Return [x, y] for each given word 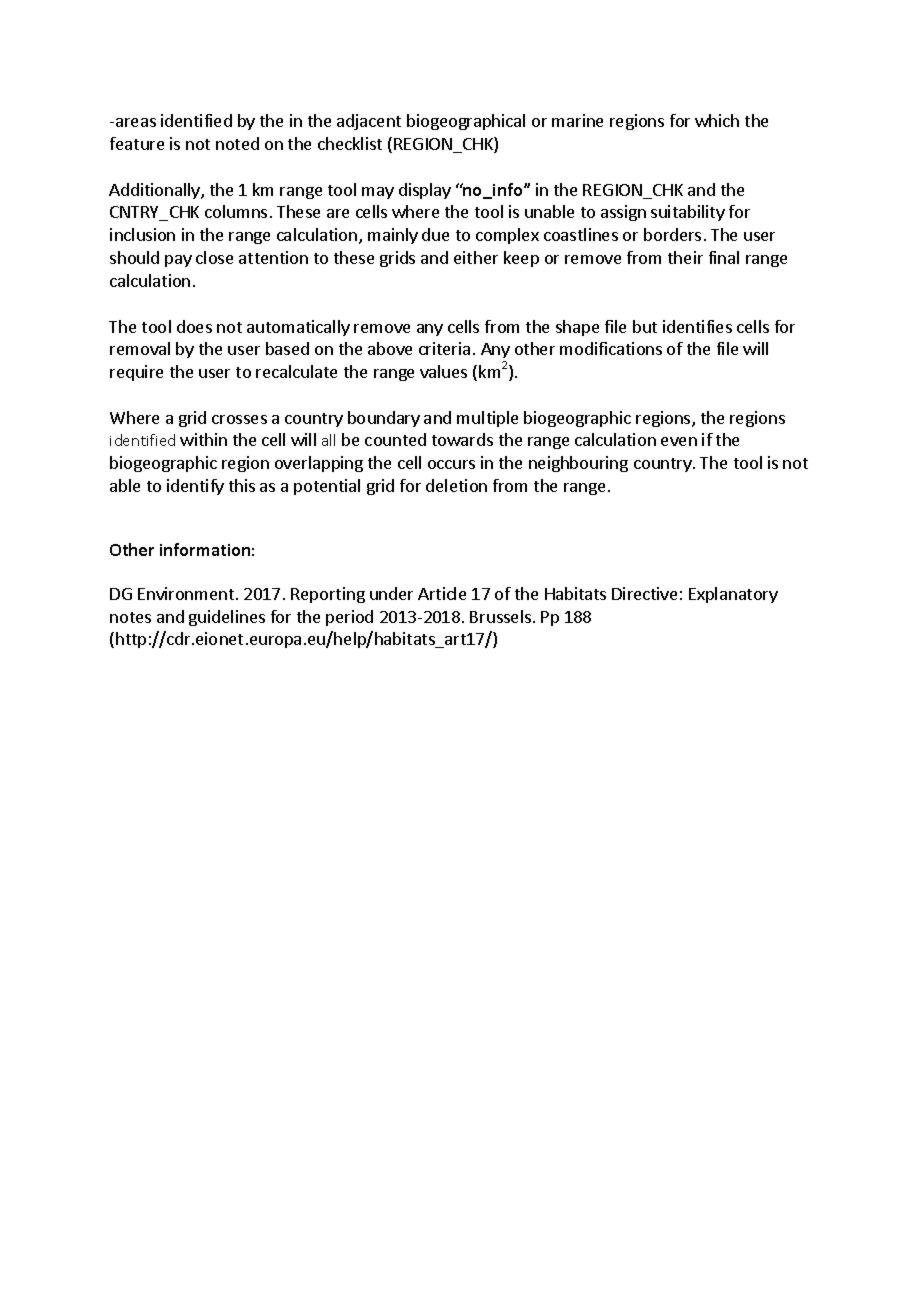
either [476, 257]
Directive [644, 593]
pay [178, 261]
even [679, 441]
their [685, 257]
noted [237, 143]
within [203, 439]
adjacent [369, 122]
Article [442, 593]
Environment [187, 593]
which [717, 120]
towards [462, 439]
